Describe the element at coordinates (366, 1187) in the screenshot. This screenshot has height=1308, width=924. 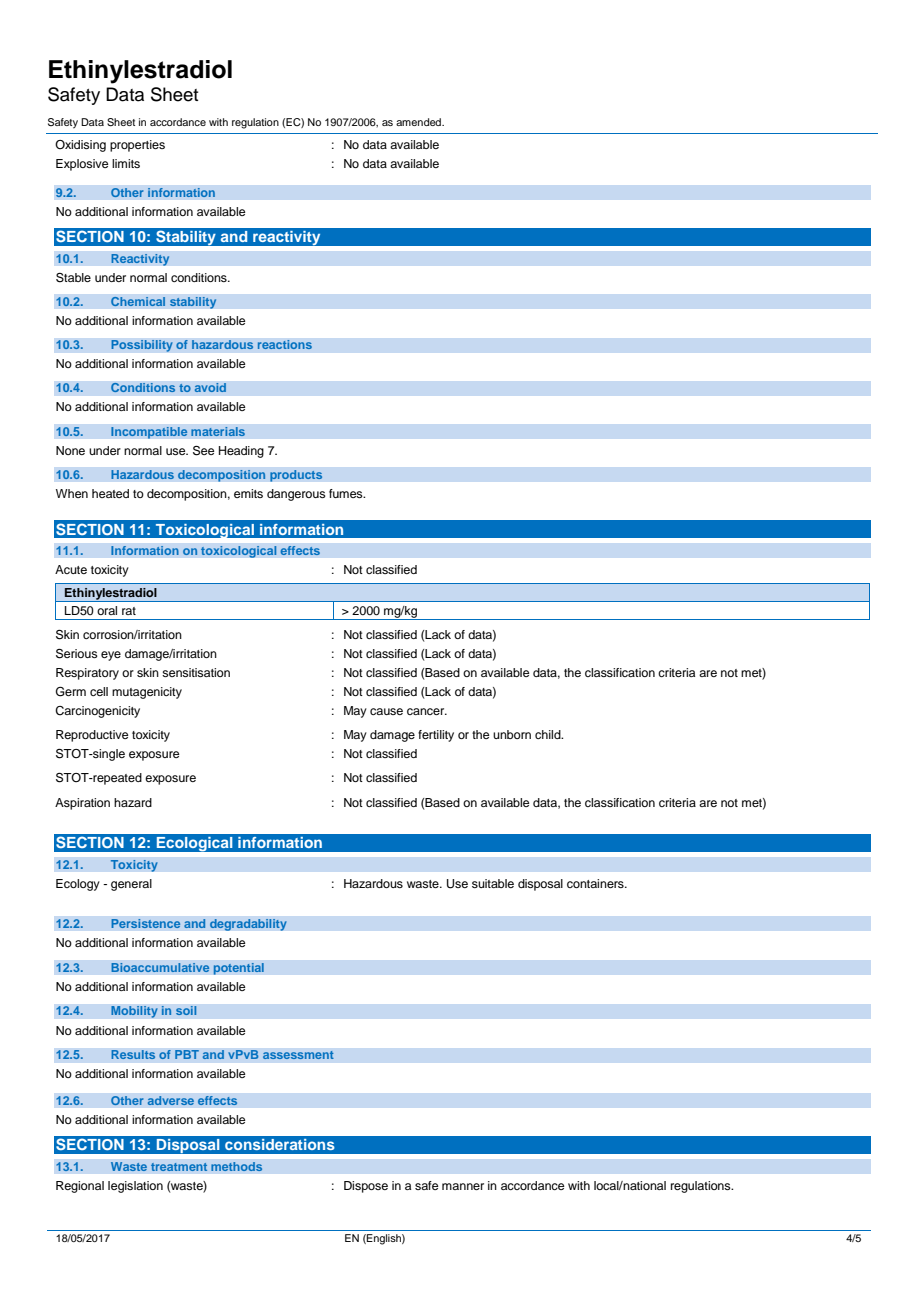
I see `Dispose` at that location.
